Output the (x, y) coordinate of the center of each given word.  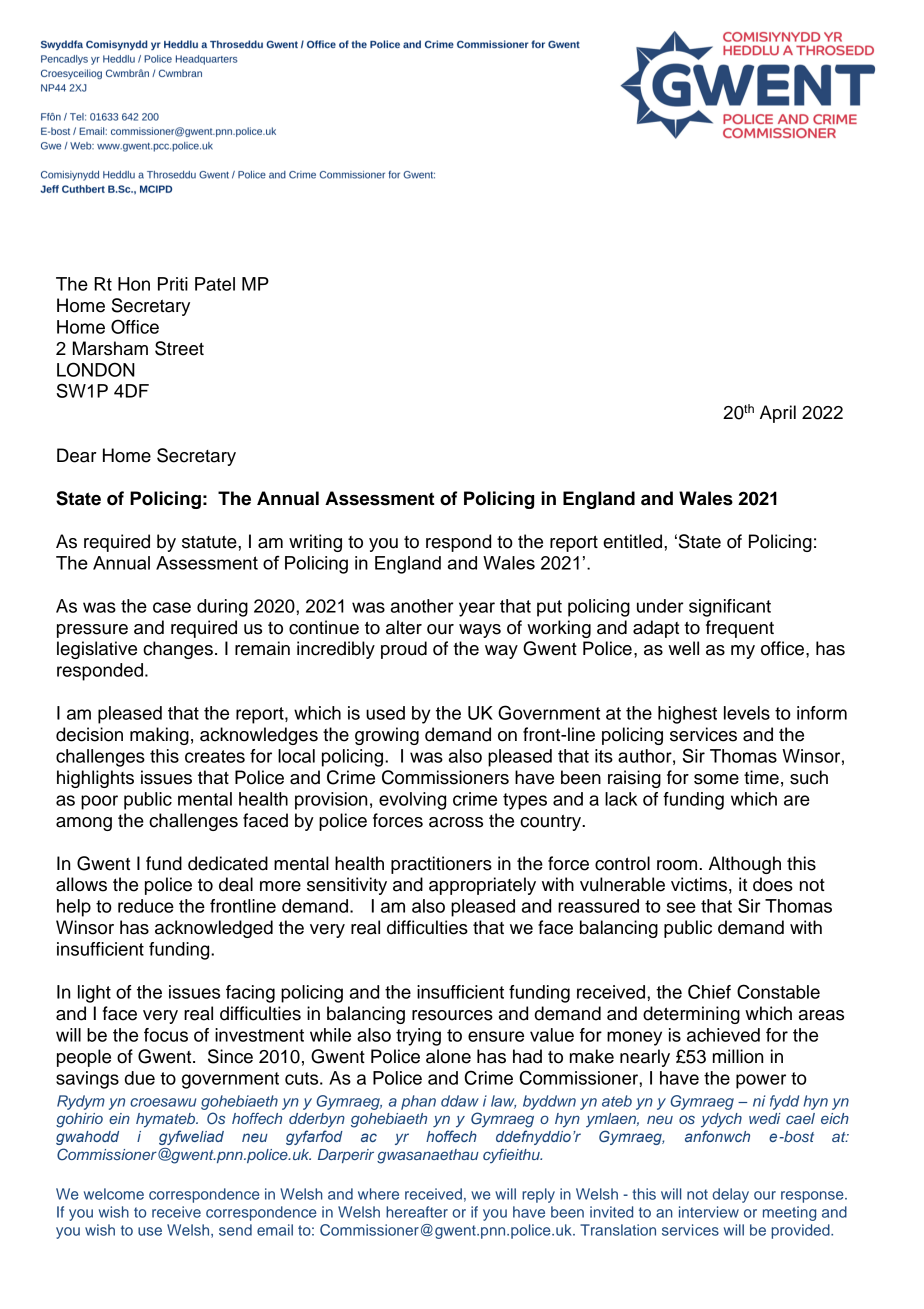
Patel (215, 284)
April (778, 414)
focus (166, 1035)
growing (387, 736)
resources (452, 1015)
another (422, 606)
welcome (114, 1194)
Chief (709, 991)
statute (210, 542)
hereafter (417, 1212)
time (761, 777)
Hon (134, 284)
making (159, 736)
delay (730, 1195)
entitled (634, 541)
